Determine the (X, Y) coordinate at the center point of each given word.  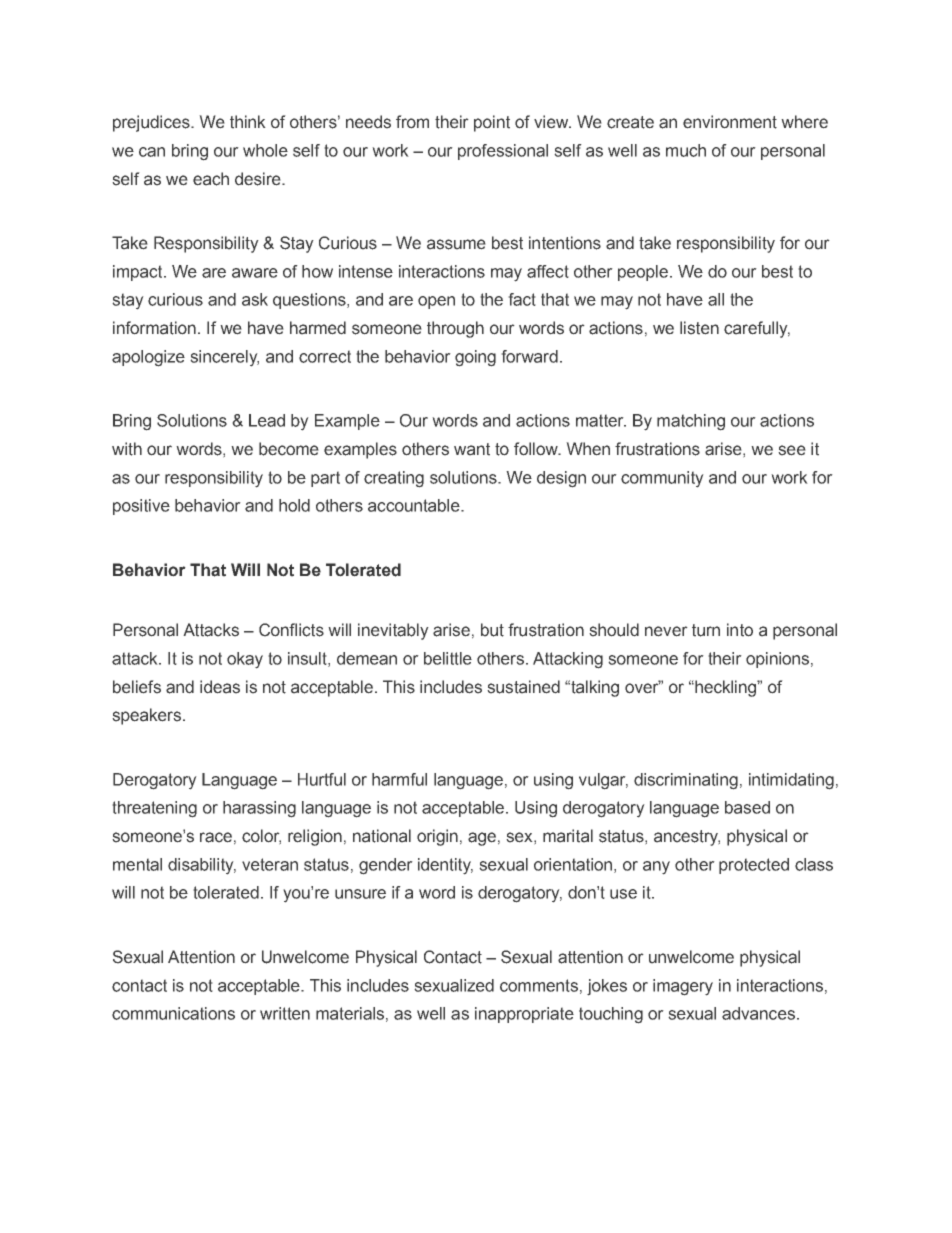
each (211, 179)
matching (691, 422)
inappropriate (524, 1015)
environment (730, 122)
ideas (220, 687)
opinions (777, 660)
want (472, 449)
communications (173, 1013)
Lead (267, 420)
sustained (523, 687)
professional (503, 152)
